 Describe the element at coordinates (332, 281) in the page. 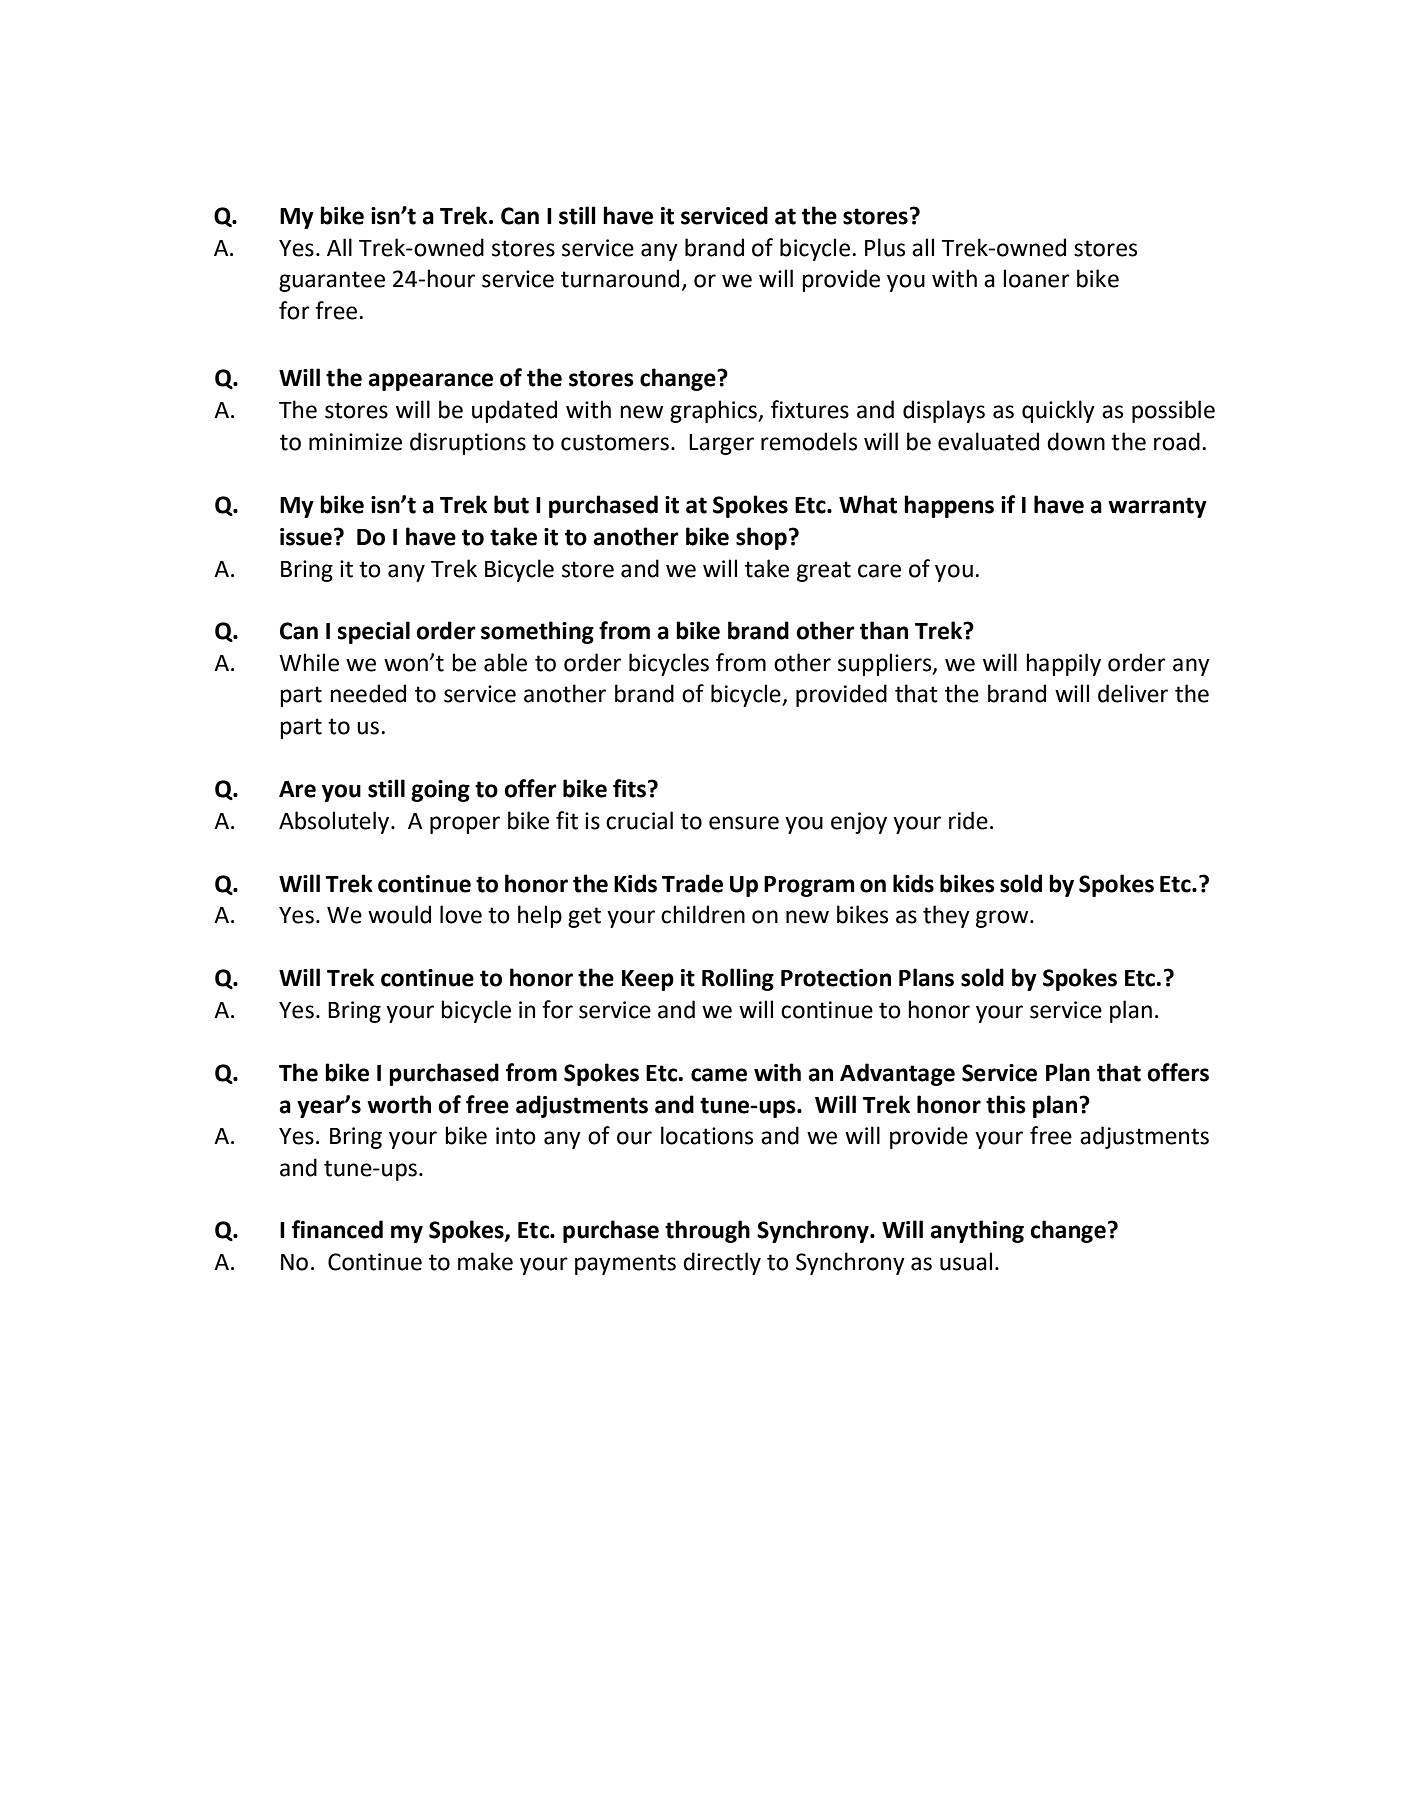

I see `guarantee` at that location.
